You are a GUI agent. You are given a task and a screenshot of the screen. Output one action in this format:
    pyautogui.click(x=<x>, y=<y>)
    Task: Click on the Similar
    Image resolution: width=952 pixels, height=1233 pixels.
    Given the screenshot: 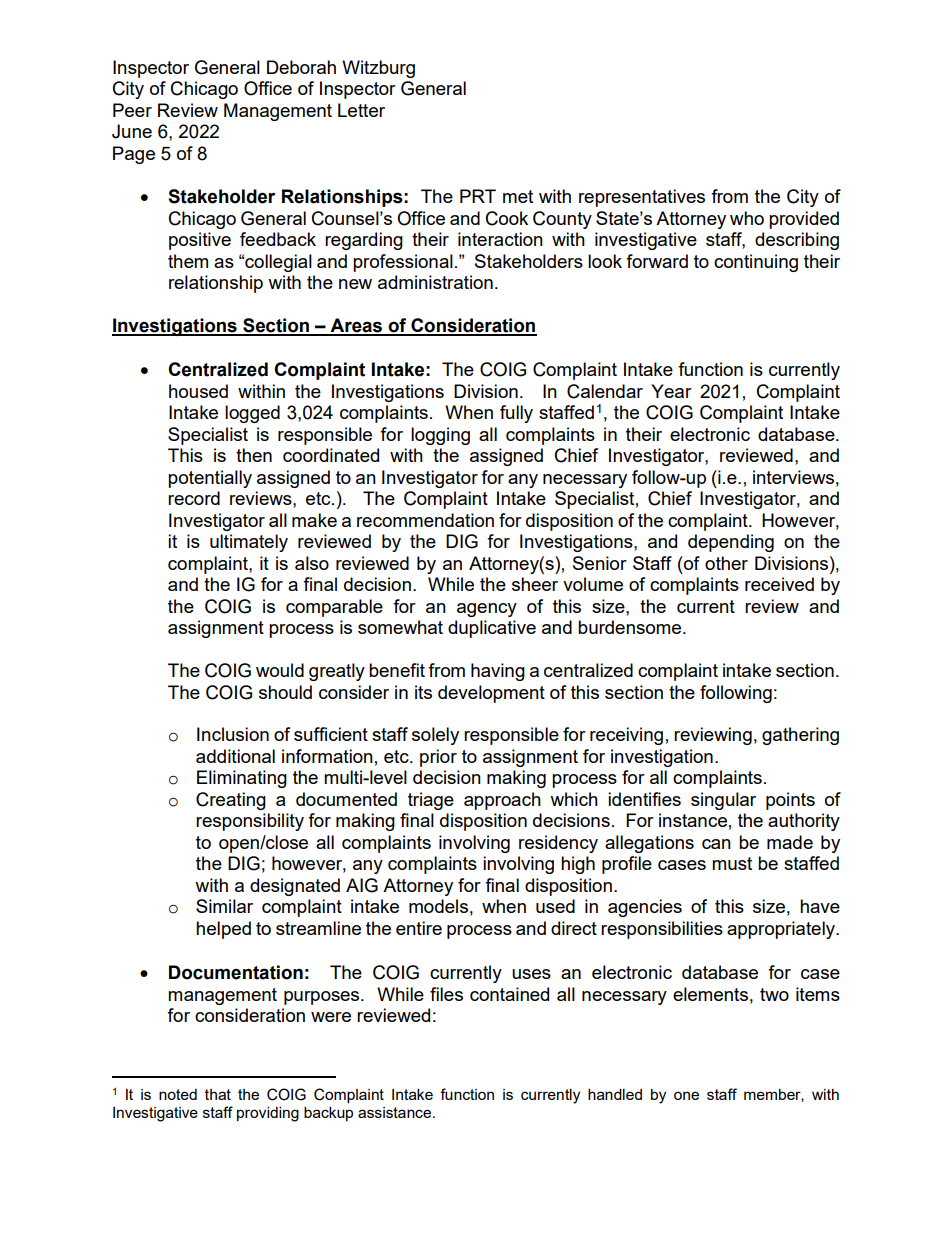 What is the action you would take?
    pyautogui.click(x=224, y=906)
